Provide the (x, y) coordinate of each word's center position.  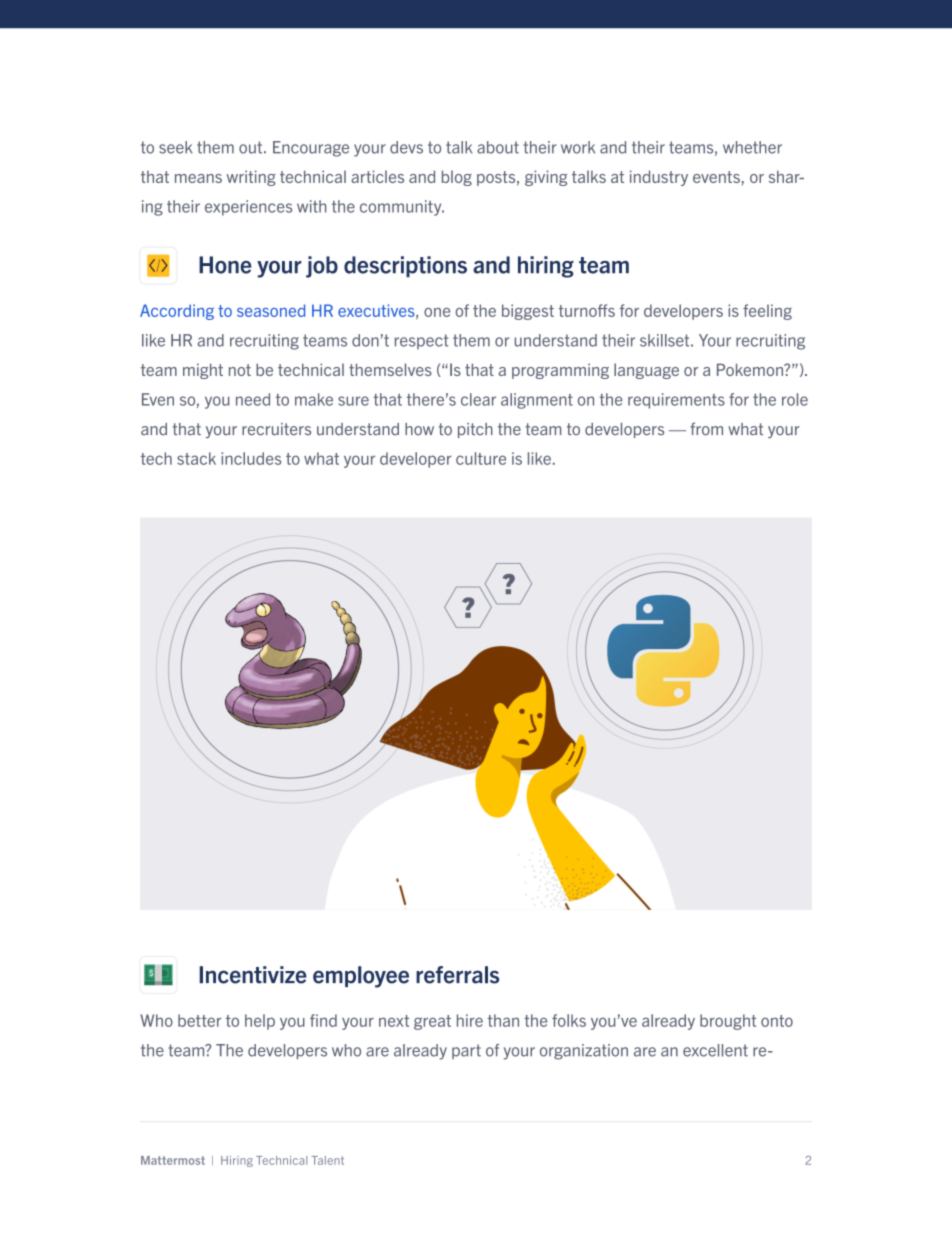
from (706, 428)
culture (481, 458)
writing (251, 178)
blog (457, 178)
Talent (327, 1160)
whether (752, 147)
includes (251, 458)
